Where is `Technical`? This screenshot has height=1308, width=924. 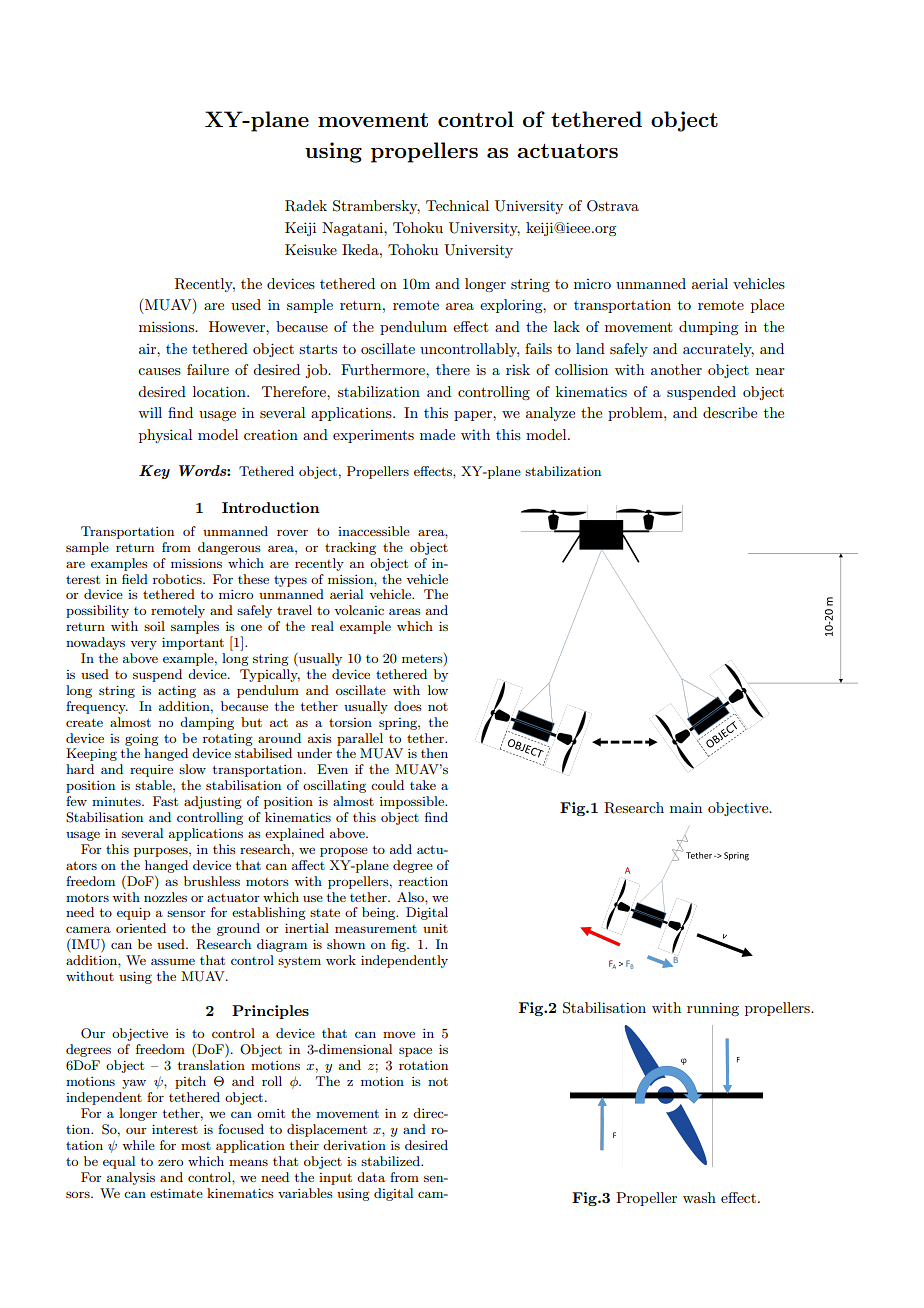
Technical is located at coordinates (457, 205).
